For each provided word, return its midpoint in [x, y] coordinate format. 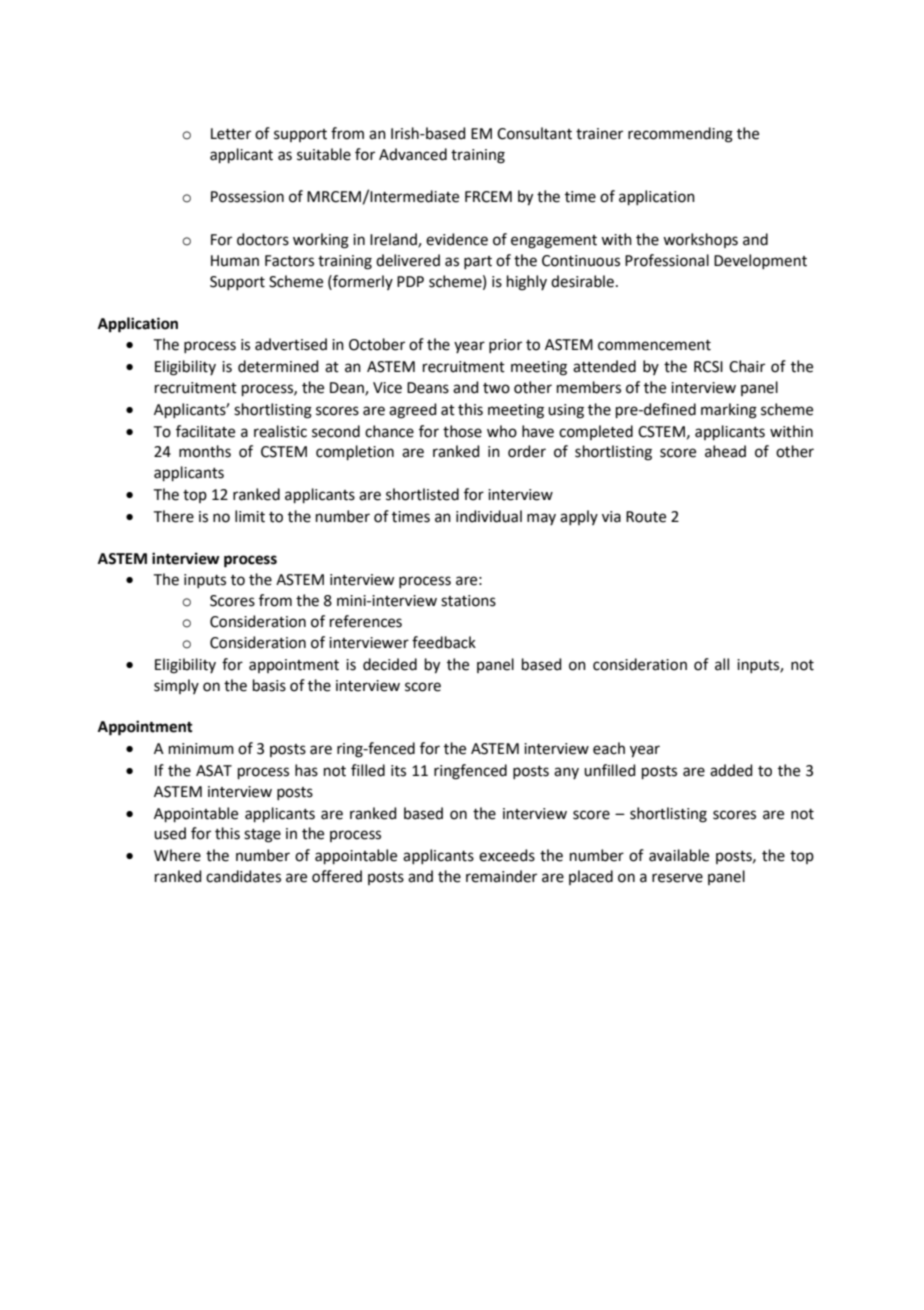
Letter [231, 134]
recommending [680, 135]
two [496, 388]
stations [468, 601]
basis [269, 685]
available [679, 855]
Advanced [413, 154]
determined [278, 366]
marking [729, 411]
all [722, 664]
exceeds [507, 855]
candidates [243, 876]
